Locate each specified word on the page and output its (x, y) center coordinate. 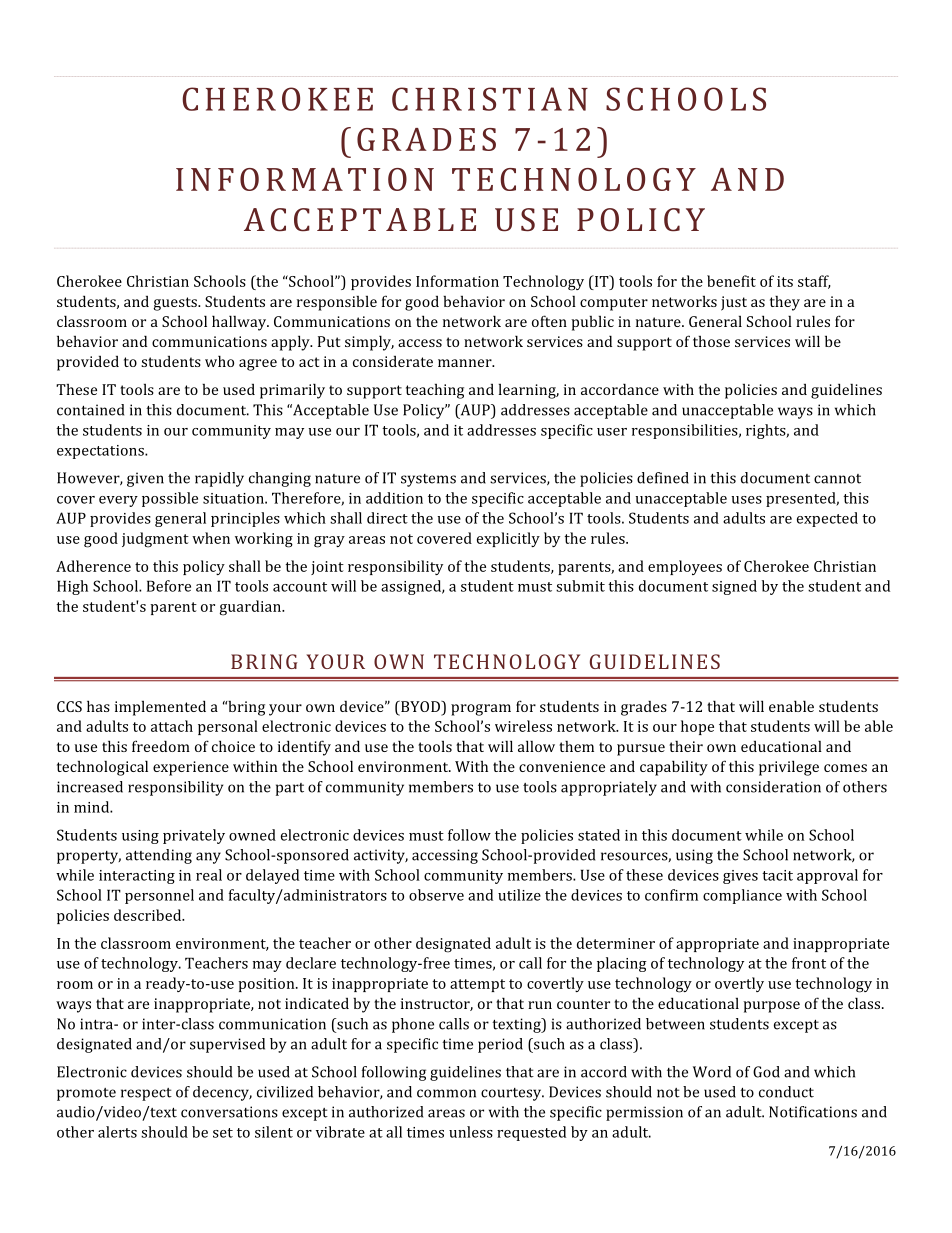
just (734, 303)
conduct (786, 1092)
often (549, 321)
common (446, 1093)
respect (146, 1094)
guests (176, 304)
